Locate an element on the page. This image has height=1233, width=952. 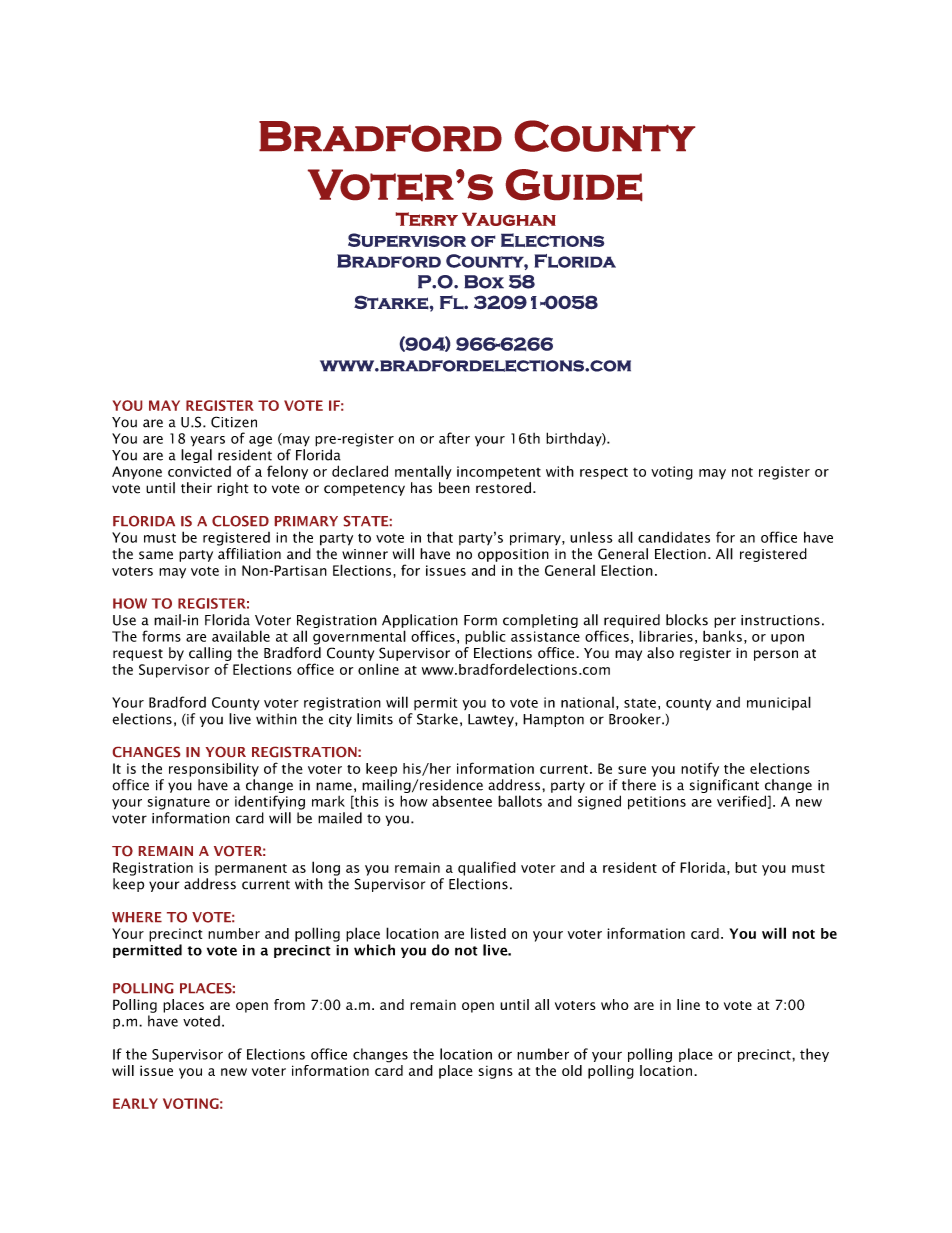
years is located at coordinates (207, 441).
